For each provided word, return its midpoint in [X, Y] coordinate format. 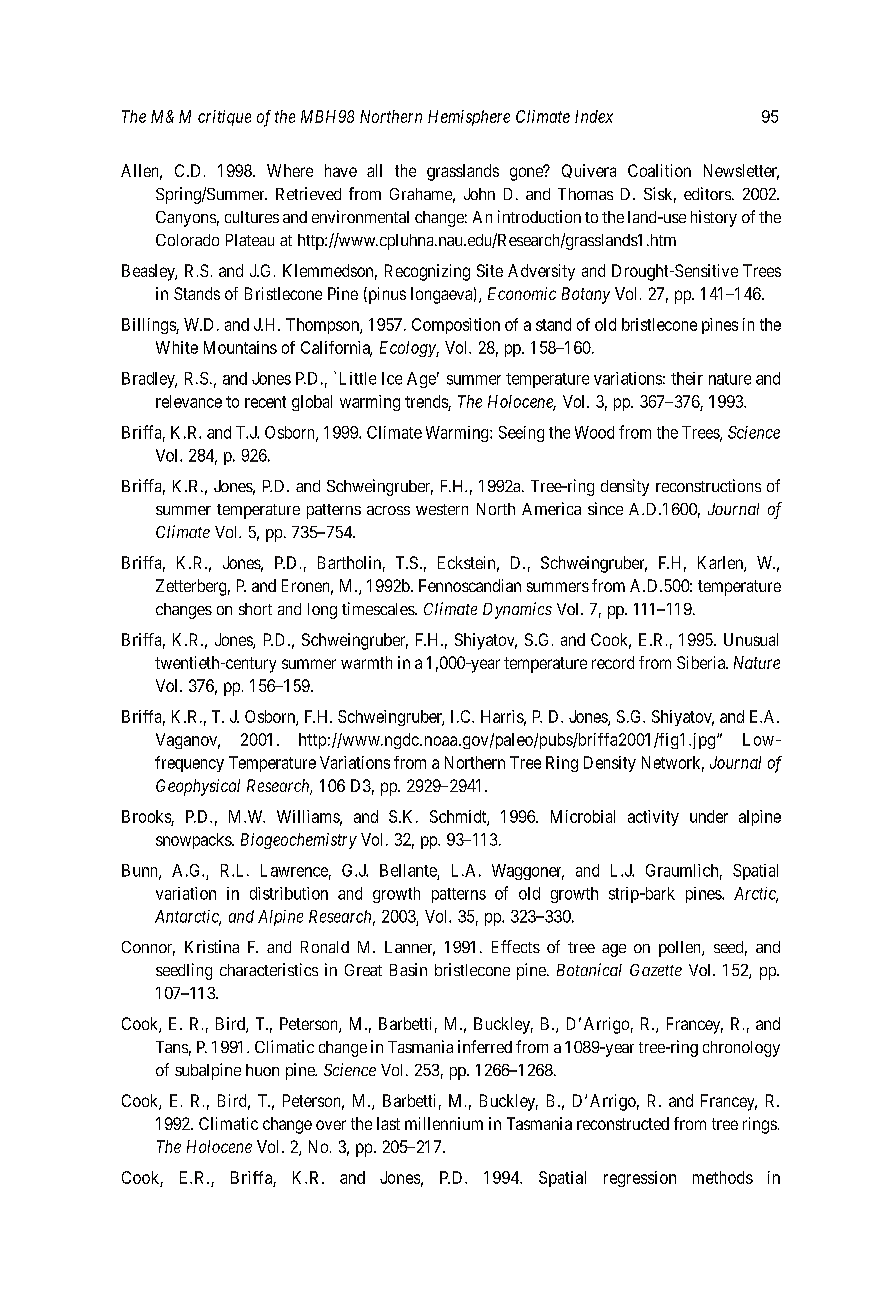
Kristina [212, 946]
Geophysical [198, 787]
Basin [408, 969]
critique [224, 118]
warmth [366, 662]
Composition [456, 326]
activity [653, 818]
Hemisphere [469, 118]
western [442, 509]
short [255, 609]
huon [262, 1070]
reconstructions [708, 485]
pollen [681, 949]
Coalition [659, 170]
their [687, 378]
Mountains [240, 347]
